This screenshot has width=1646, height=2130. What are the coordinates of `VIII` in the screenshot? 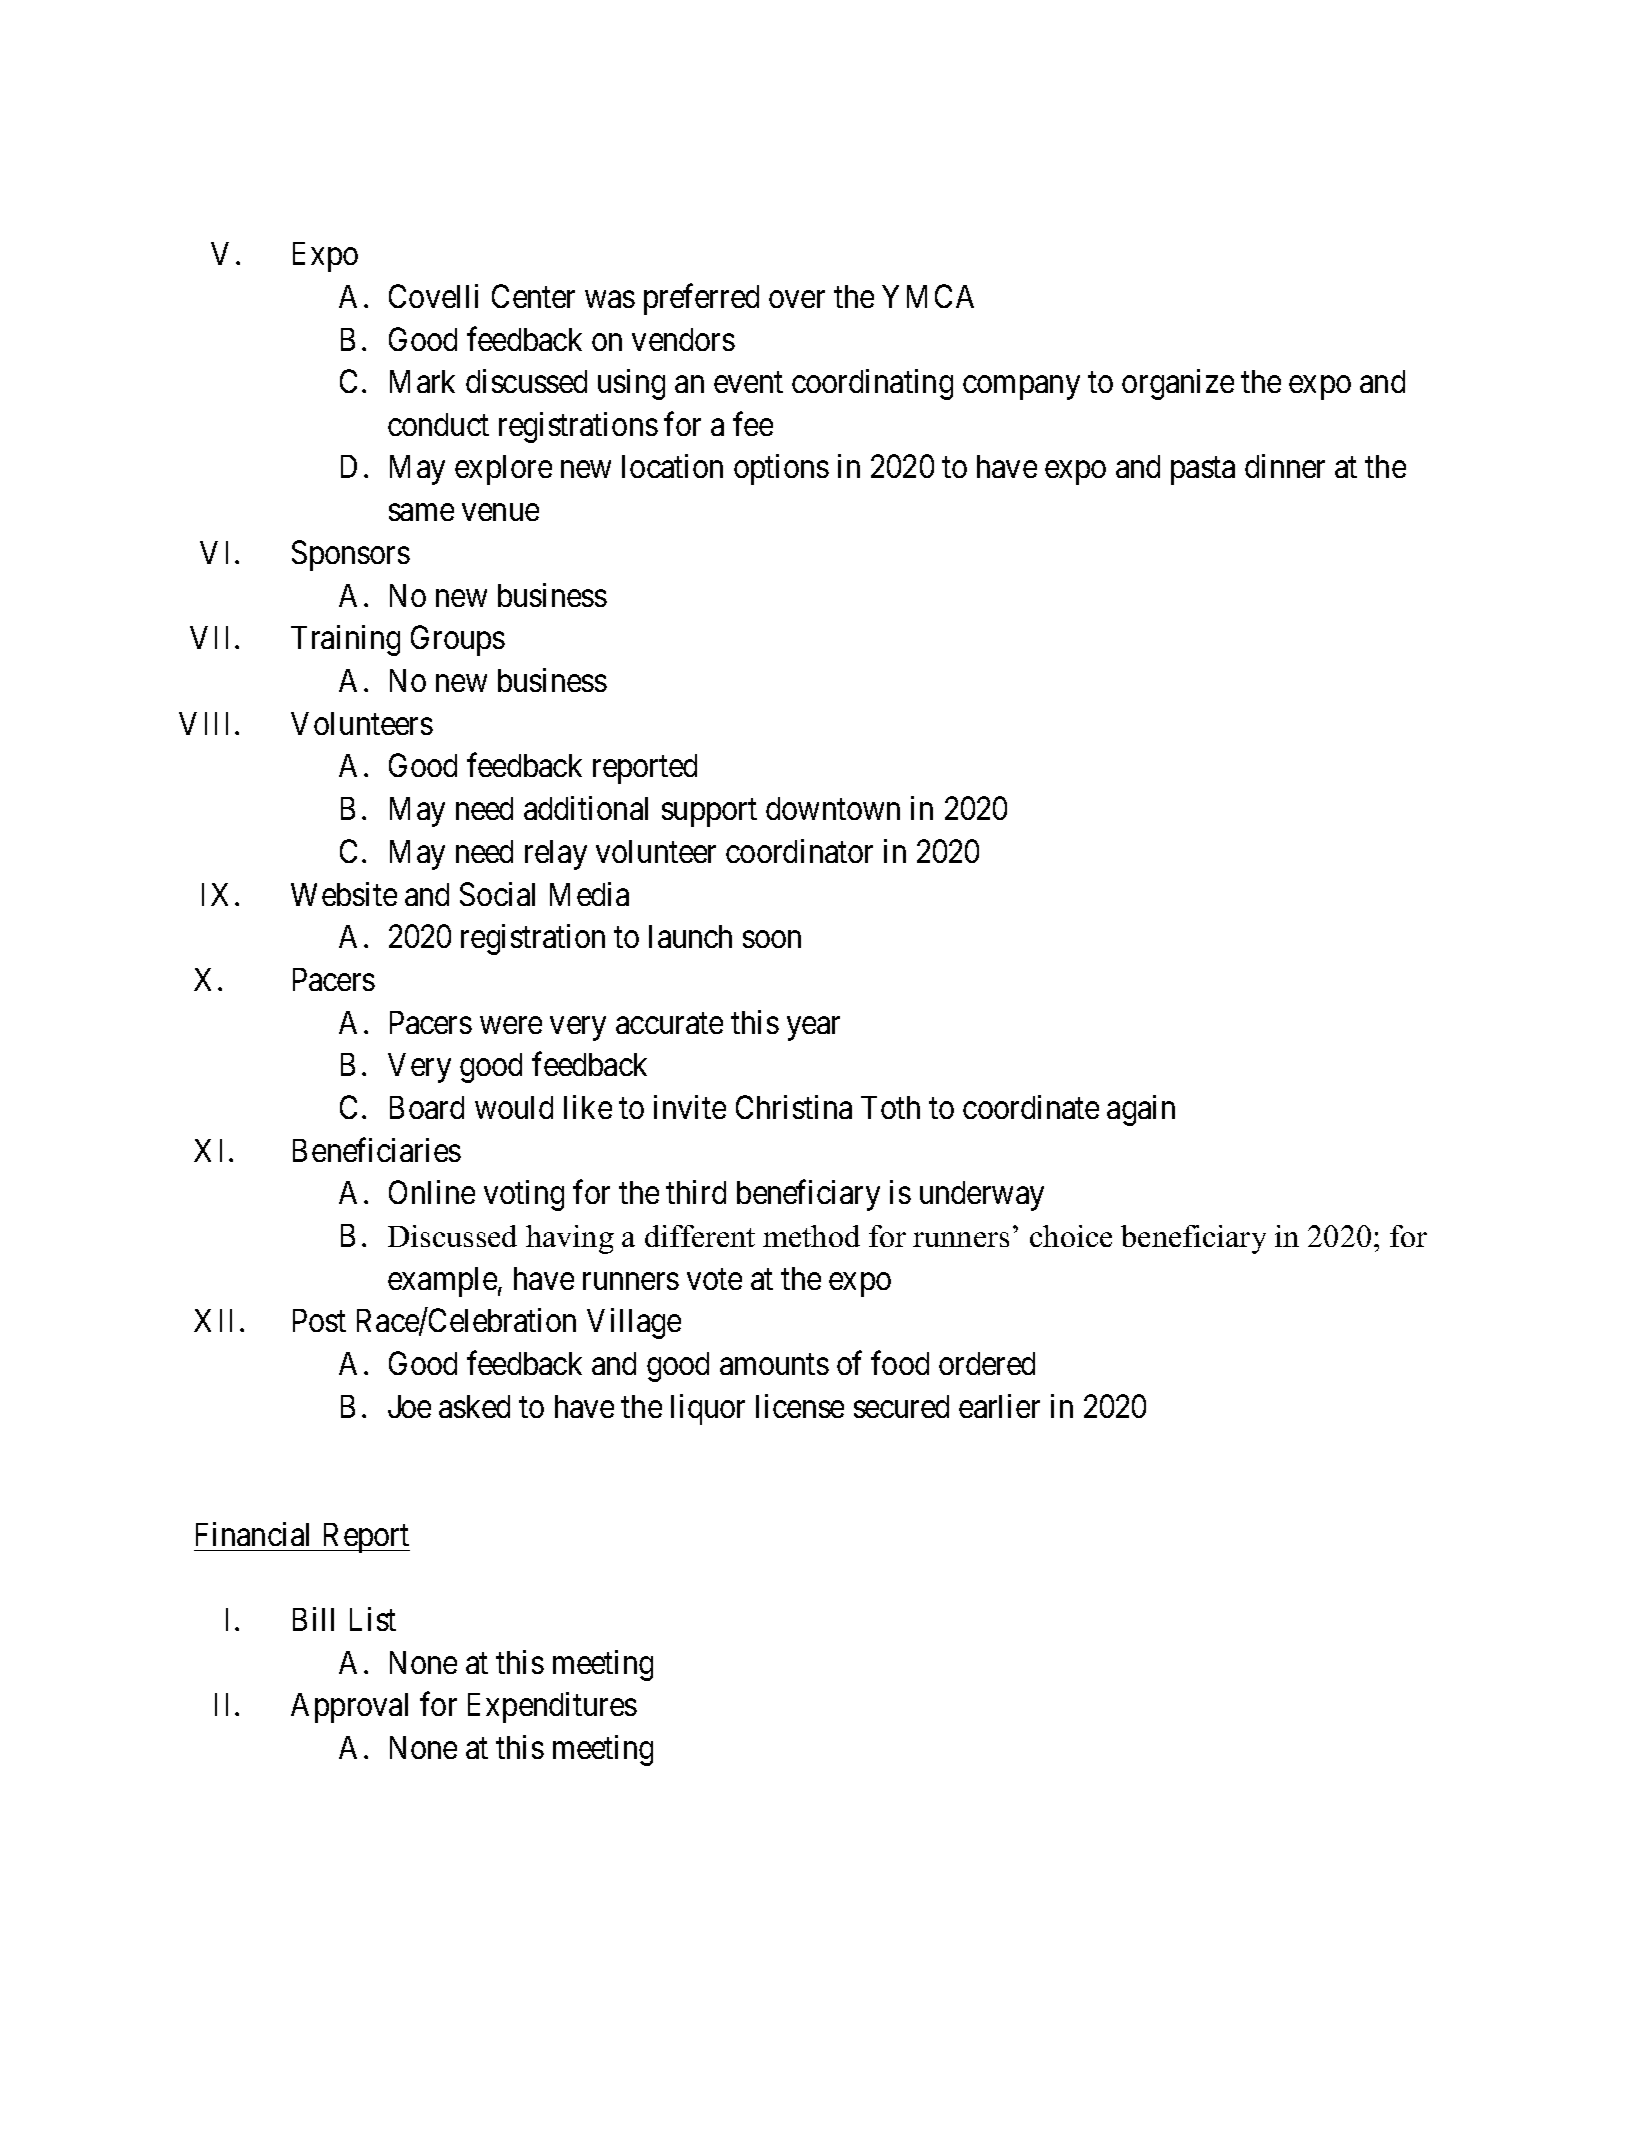 It's located at (207, 723).
